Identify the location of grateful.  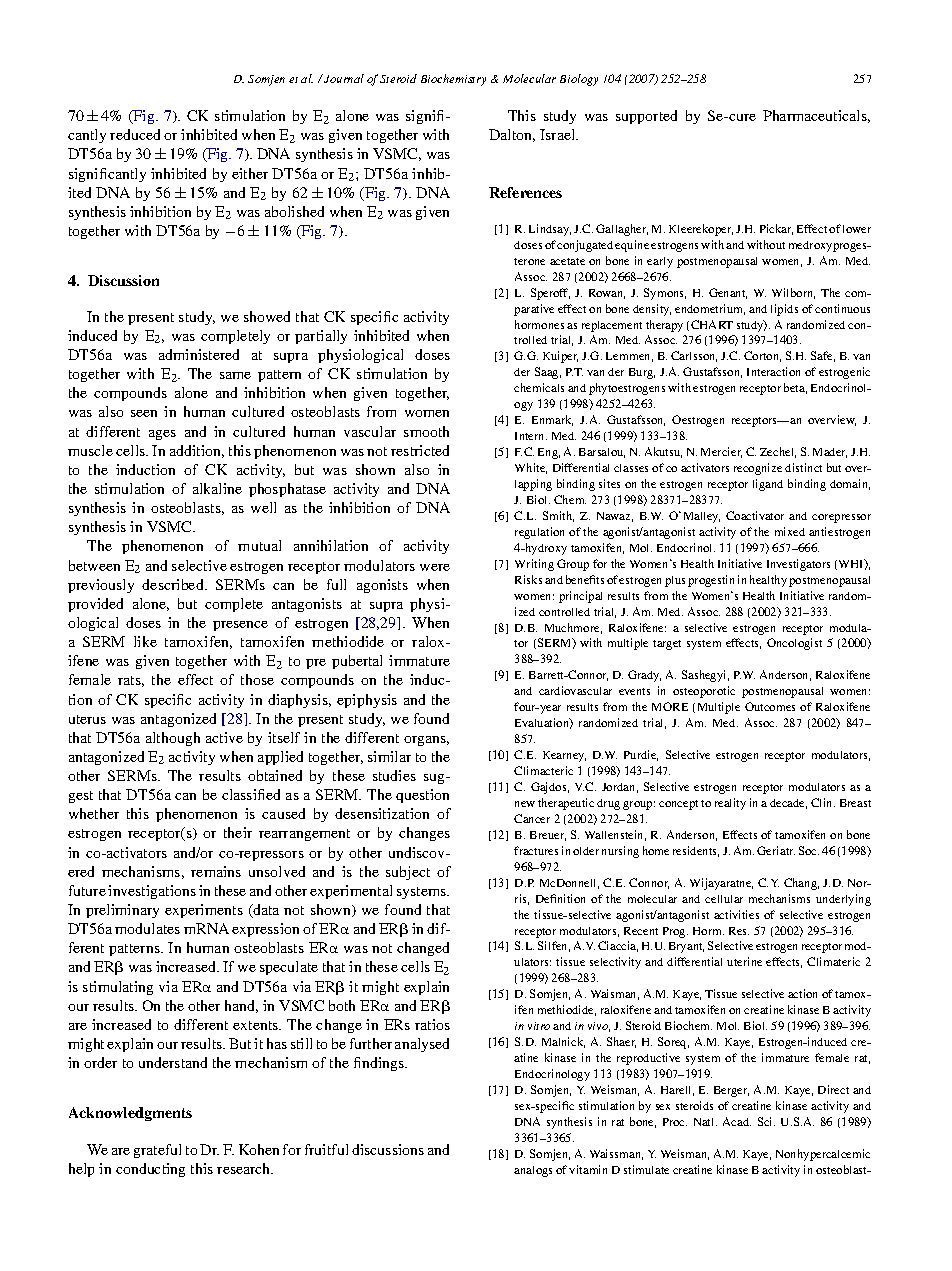
(157, 1151).
